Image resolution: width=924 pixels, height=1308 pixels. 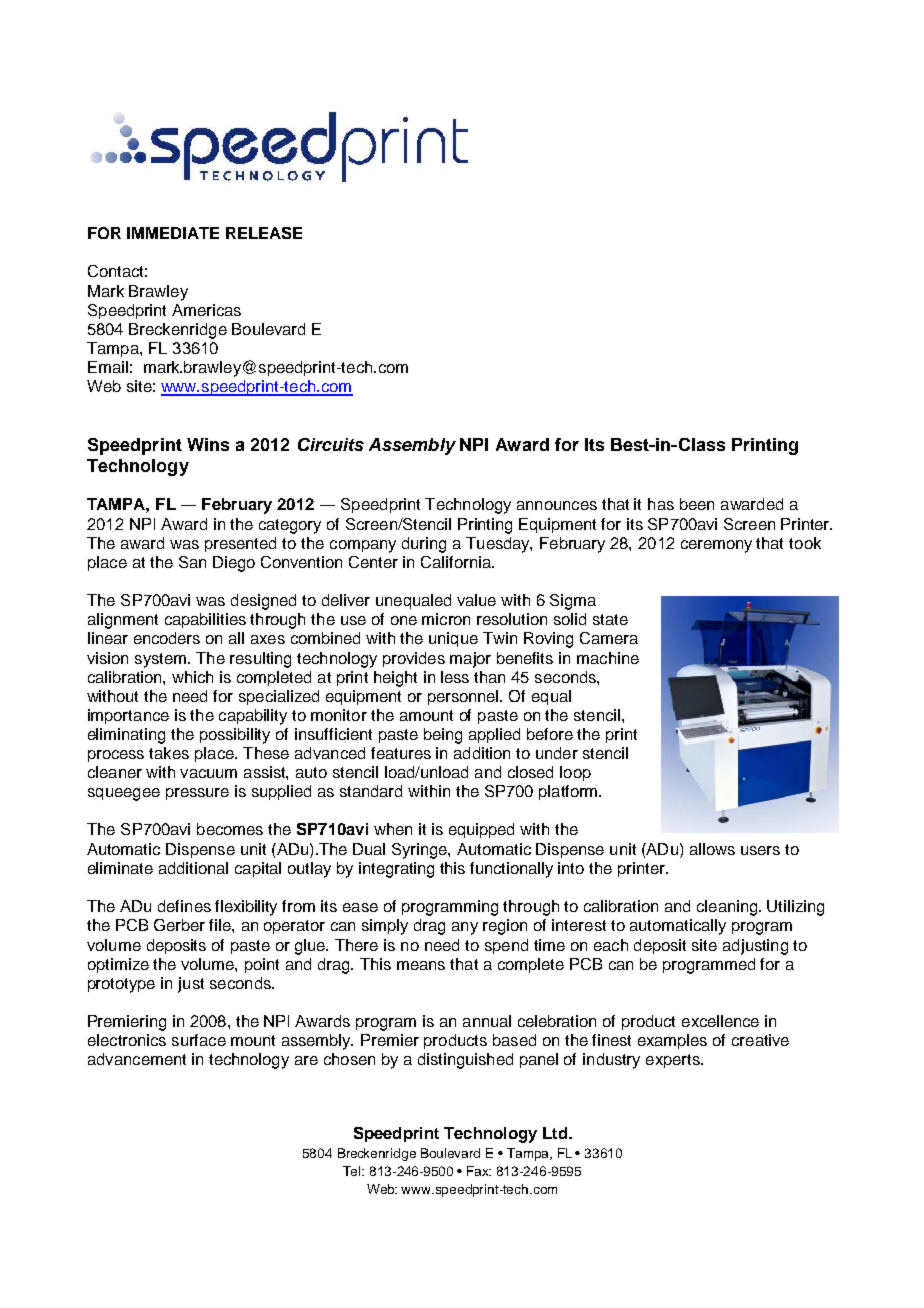 What do you see at coordinates (479, 1171) in the image?
I see `Fax` at bounding box center [479, 1171].
